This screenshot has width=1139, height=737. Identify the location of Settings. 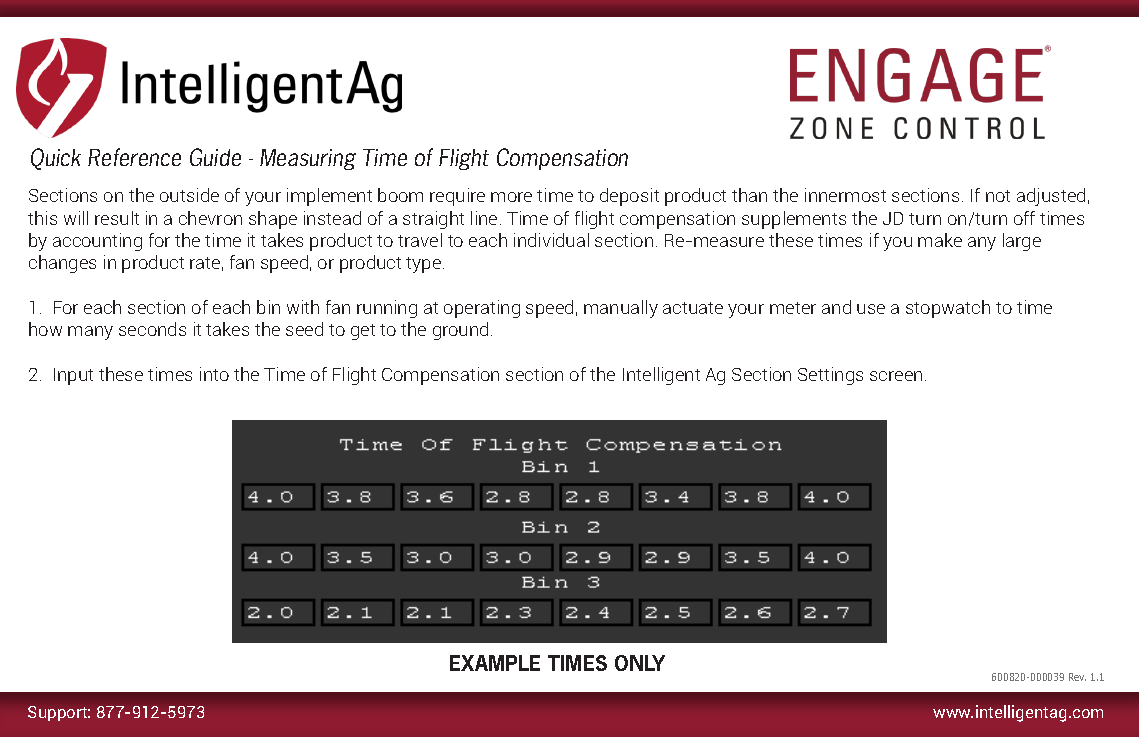
(830, 376).
